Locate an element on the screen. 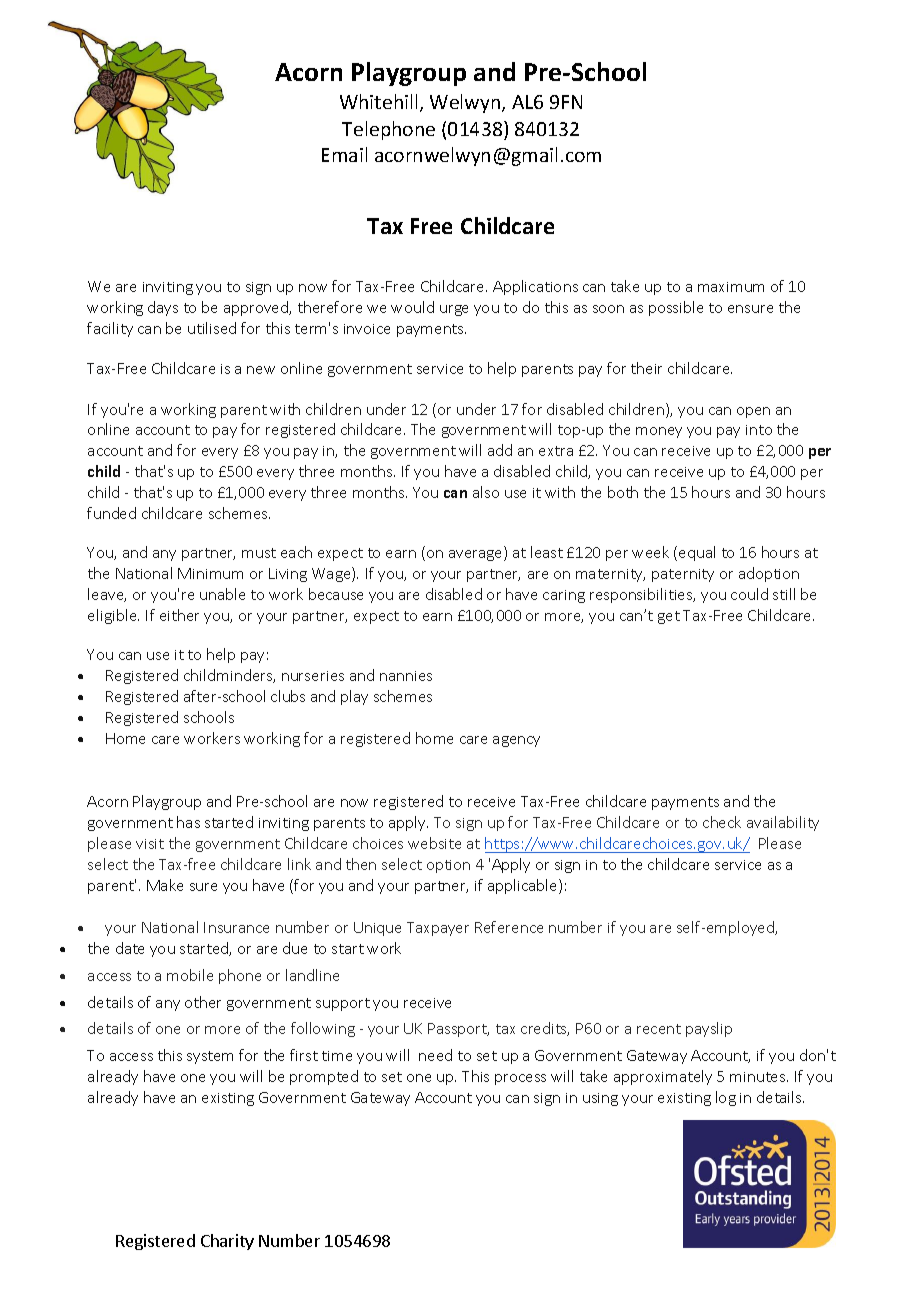 The image size is (924, 1308). nannies is located at coordinates (406, 676).
